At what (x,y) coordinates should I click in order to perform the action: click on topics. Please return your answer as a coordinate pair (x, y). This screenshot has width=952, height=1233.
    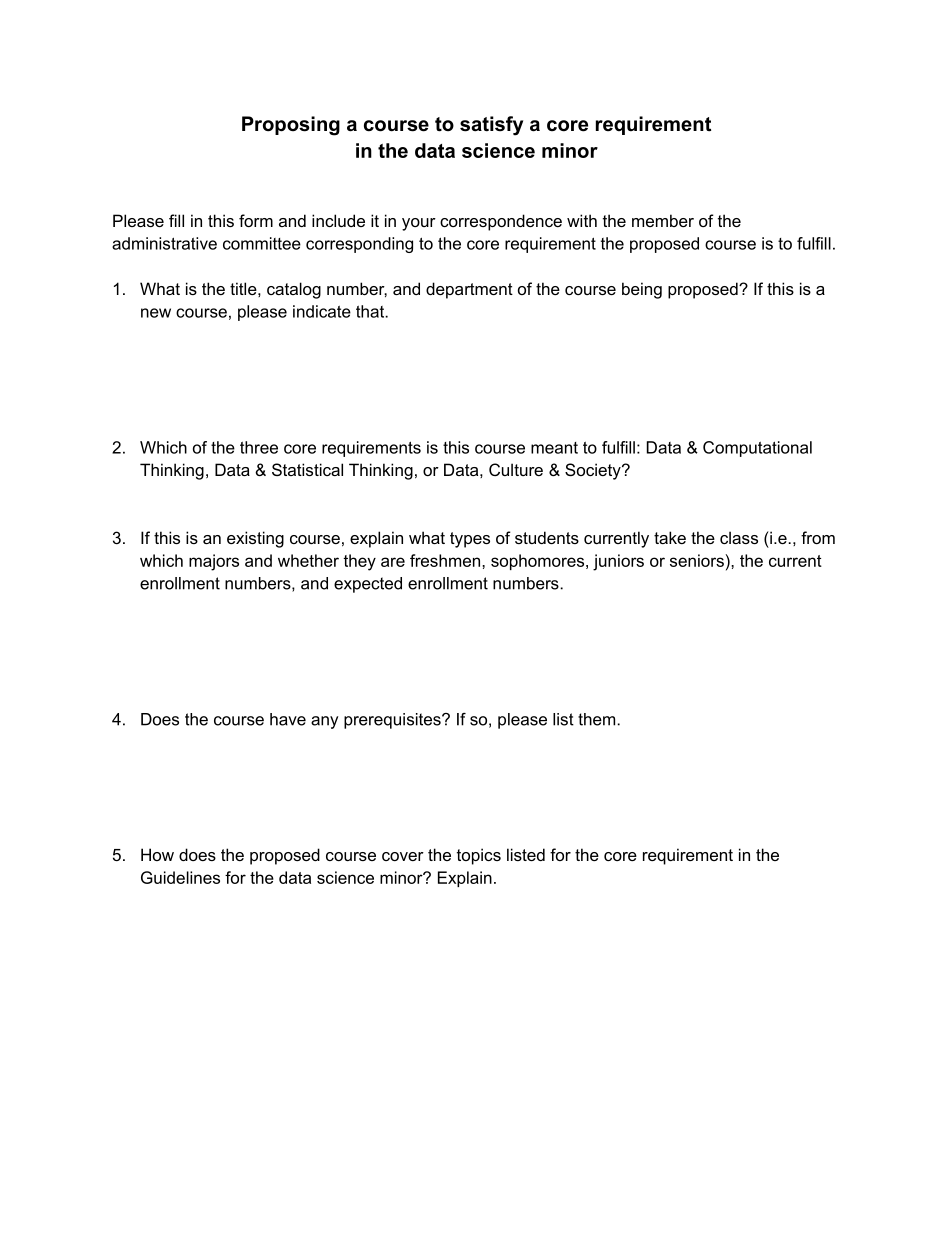
    Looking at the image, I should click on (479, 856).
